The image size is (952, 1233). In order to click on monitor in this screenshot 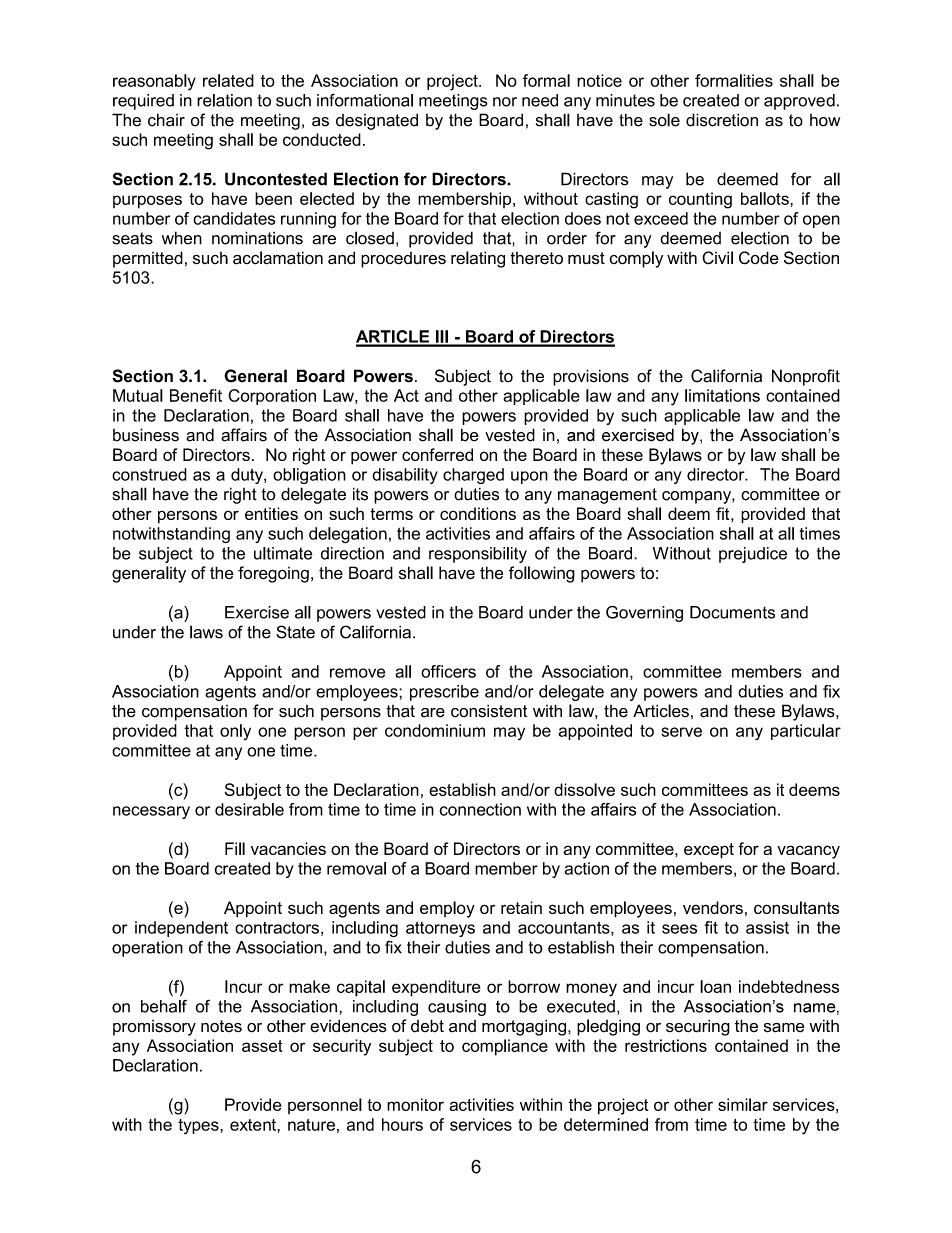, I will do `click(415, 1104)`.
